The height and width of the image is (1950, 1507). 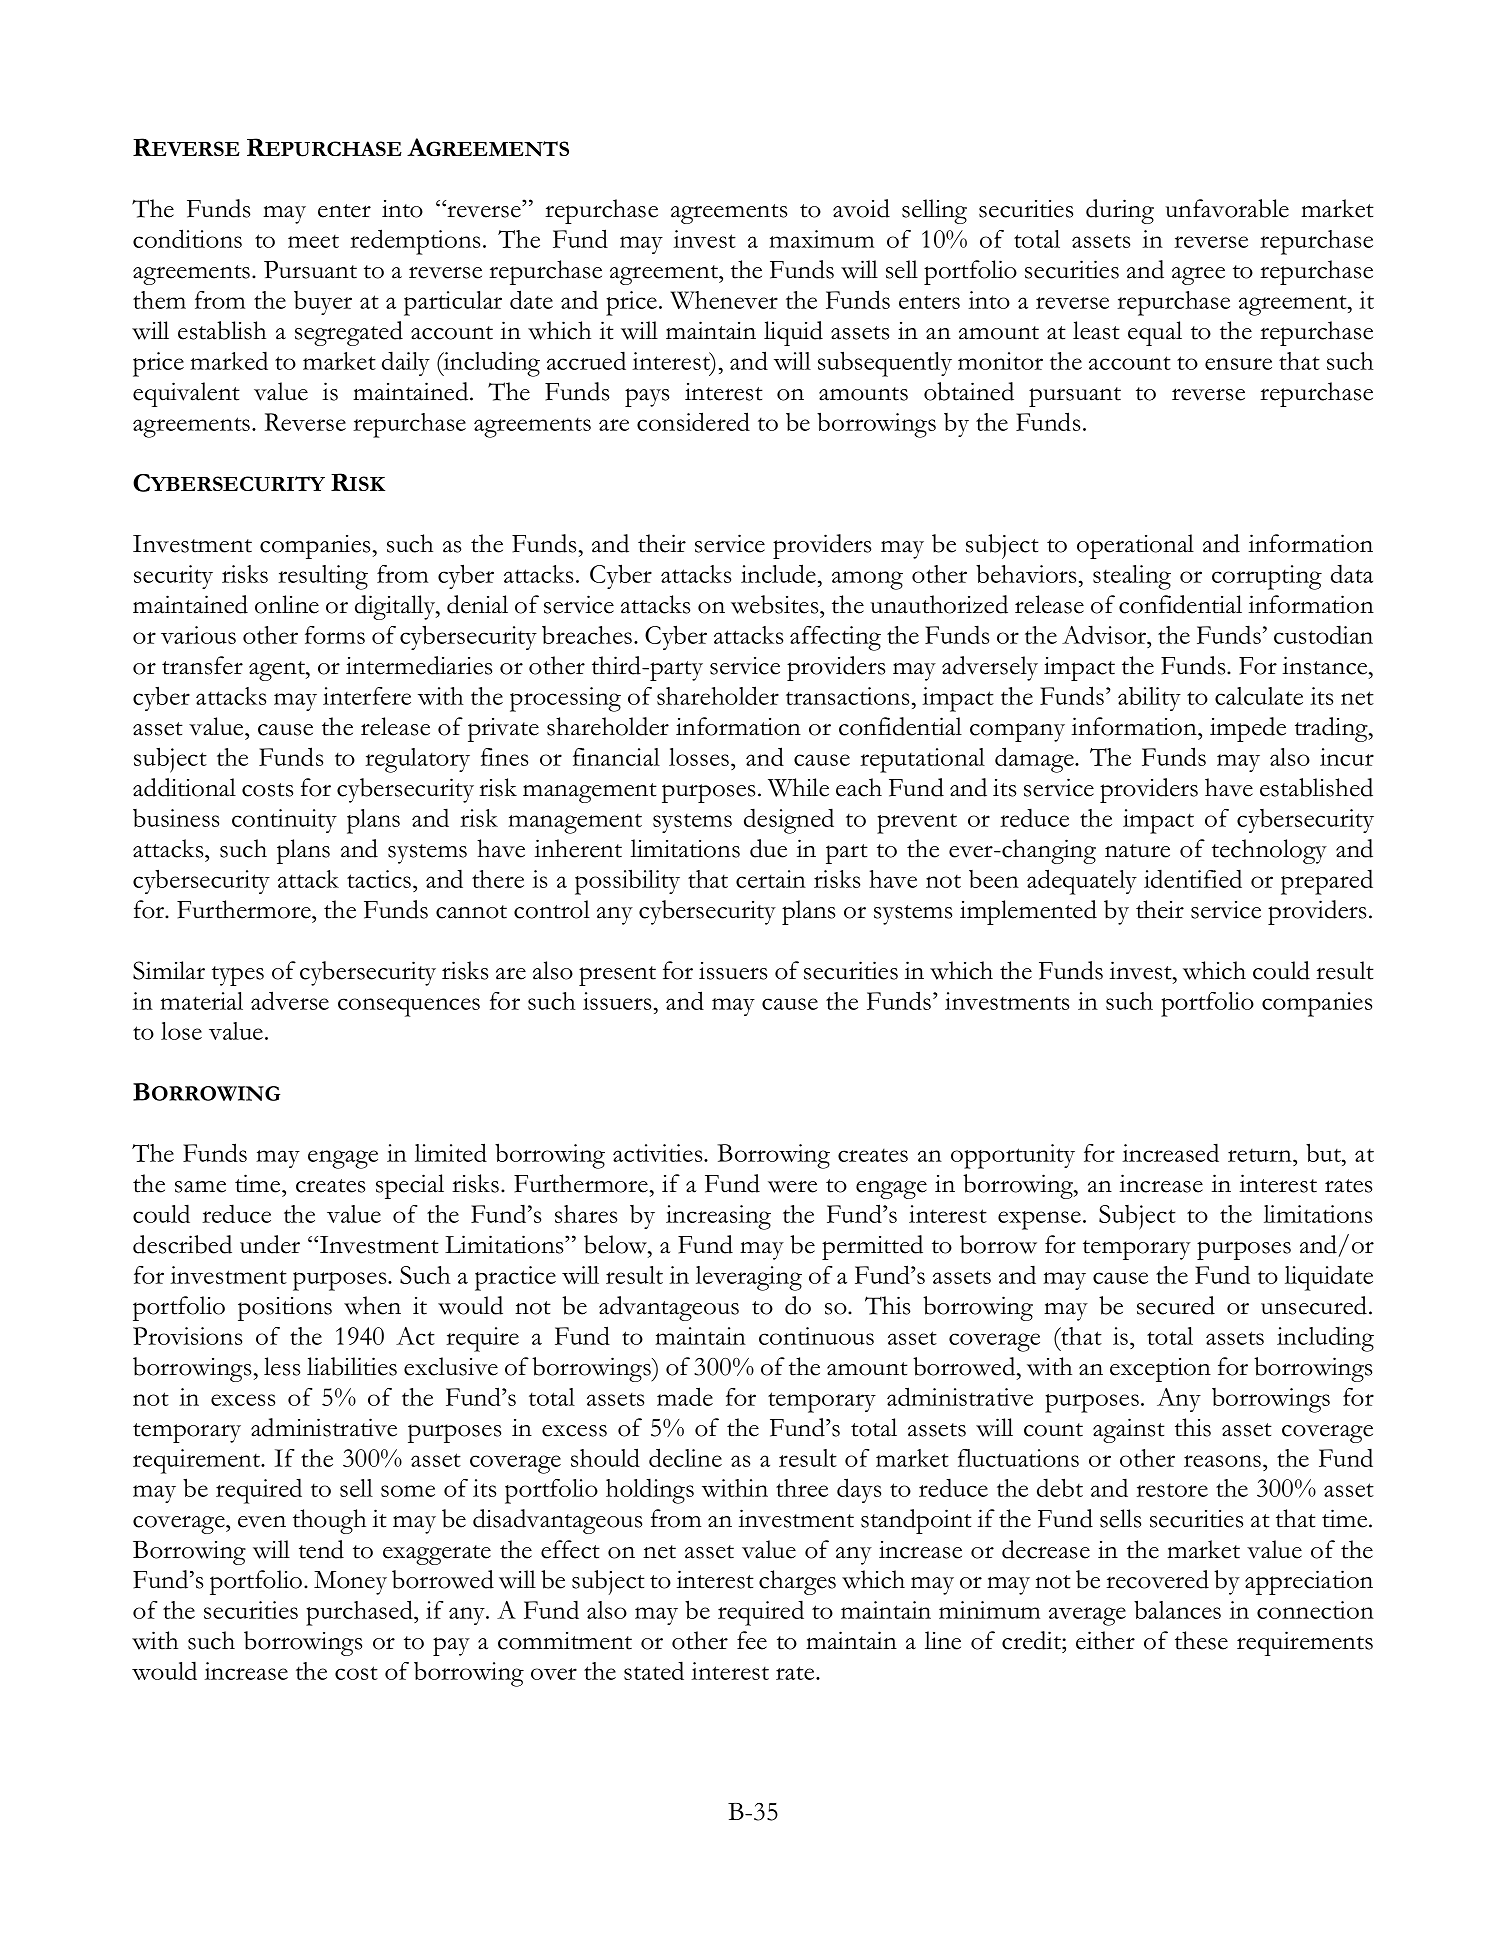 I want to click on fee, so click(x=752, y=1640).
